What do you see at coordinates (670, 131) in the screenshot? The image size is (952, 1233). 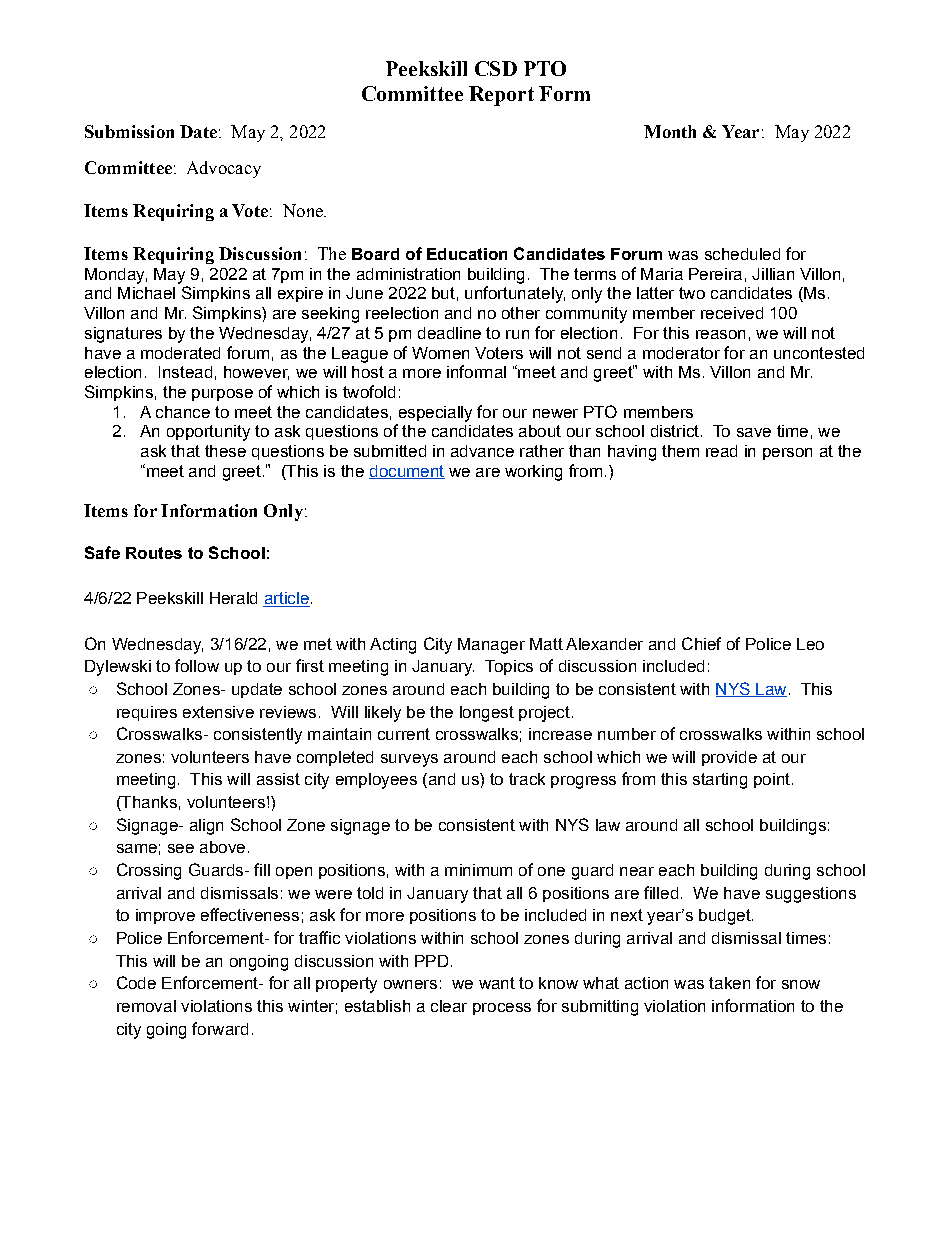 I see `Month` at bounding box center [670, 131].
